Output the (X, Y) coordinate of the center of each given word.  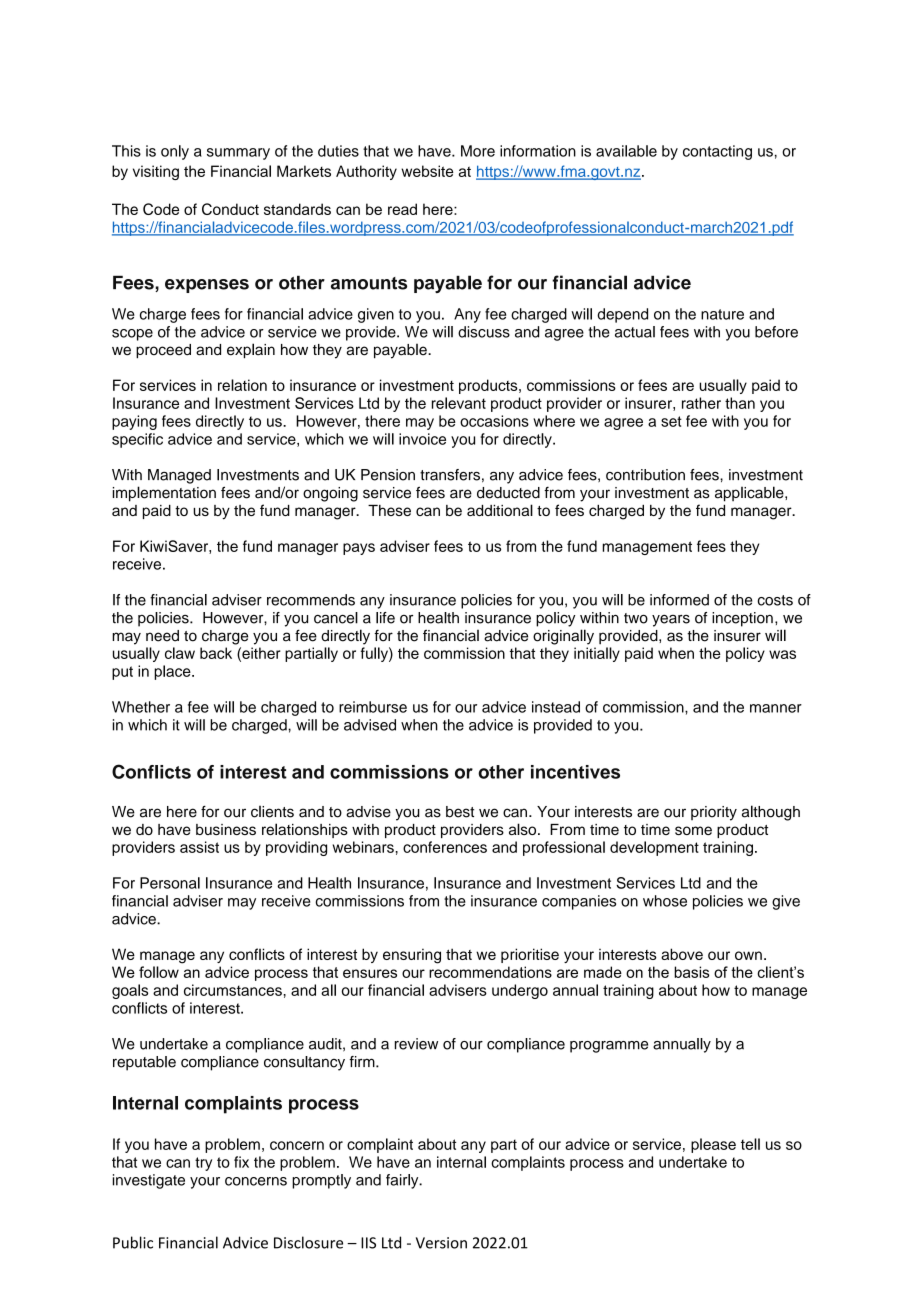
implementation (164, 494)
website (427, 171)
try (203, 1164)
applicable (750, 494)
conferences (445, 847)
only (175, 152)
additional (500, 510)
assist (199, 847)
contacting (717, 152)
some (693, 830)
